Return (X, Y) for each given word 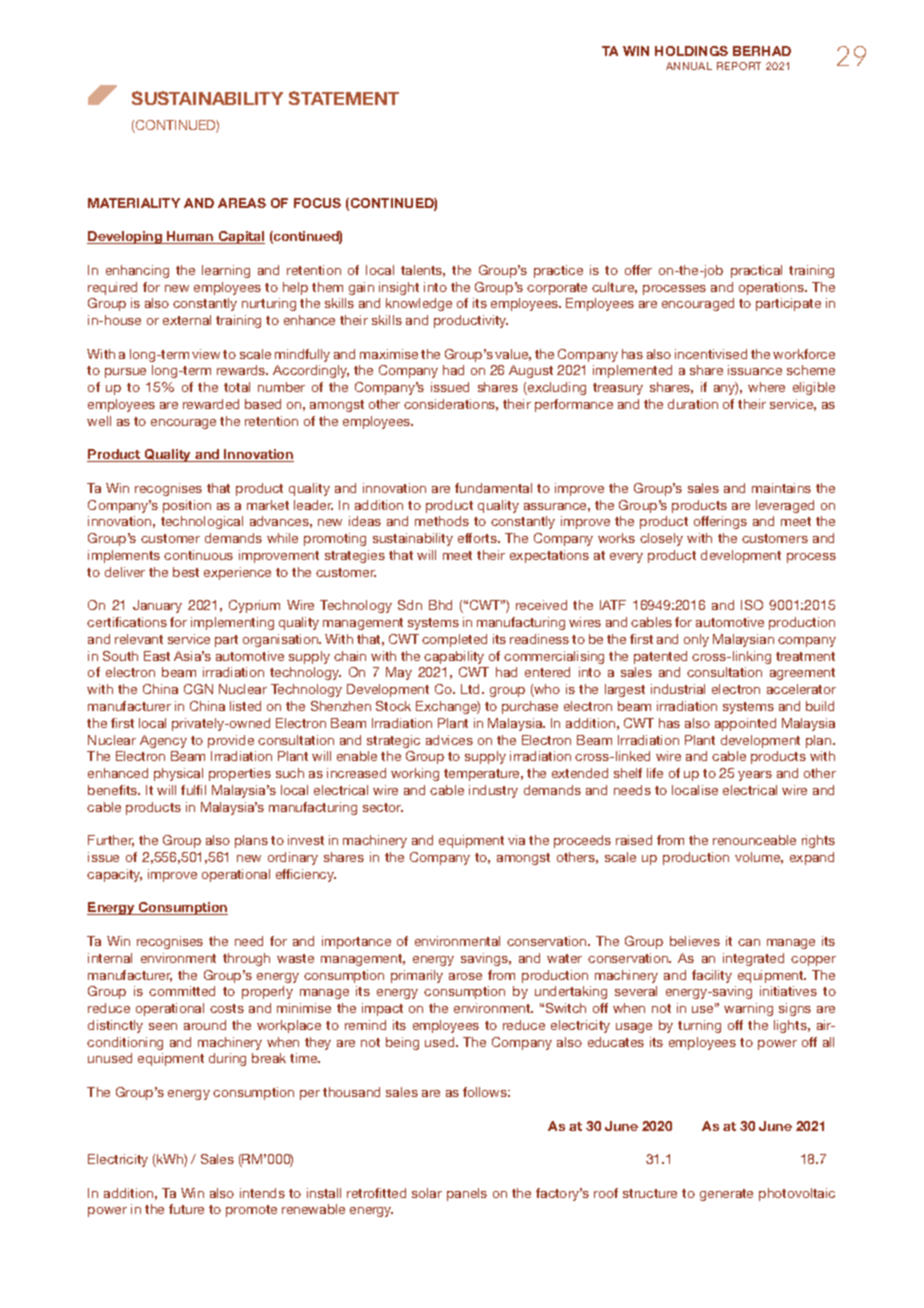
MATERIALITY (134, 203)
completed (454, 640)
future (186, 1209)
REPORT (739, 66)
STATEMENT (344, 98)
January (157, 606)
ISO (752, 605)
